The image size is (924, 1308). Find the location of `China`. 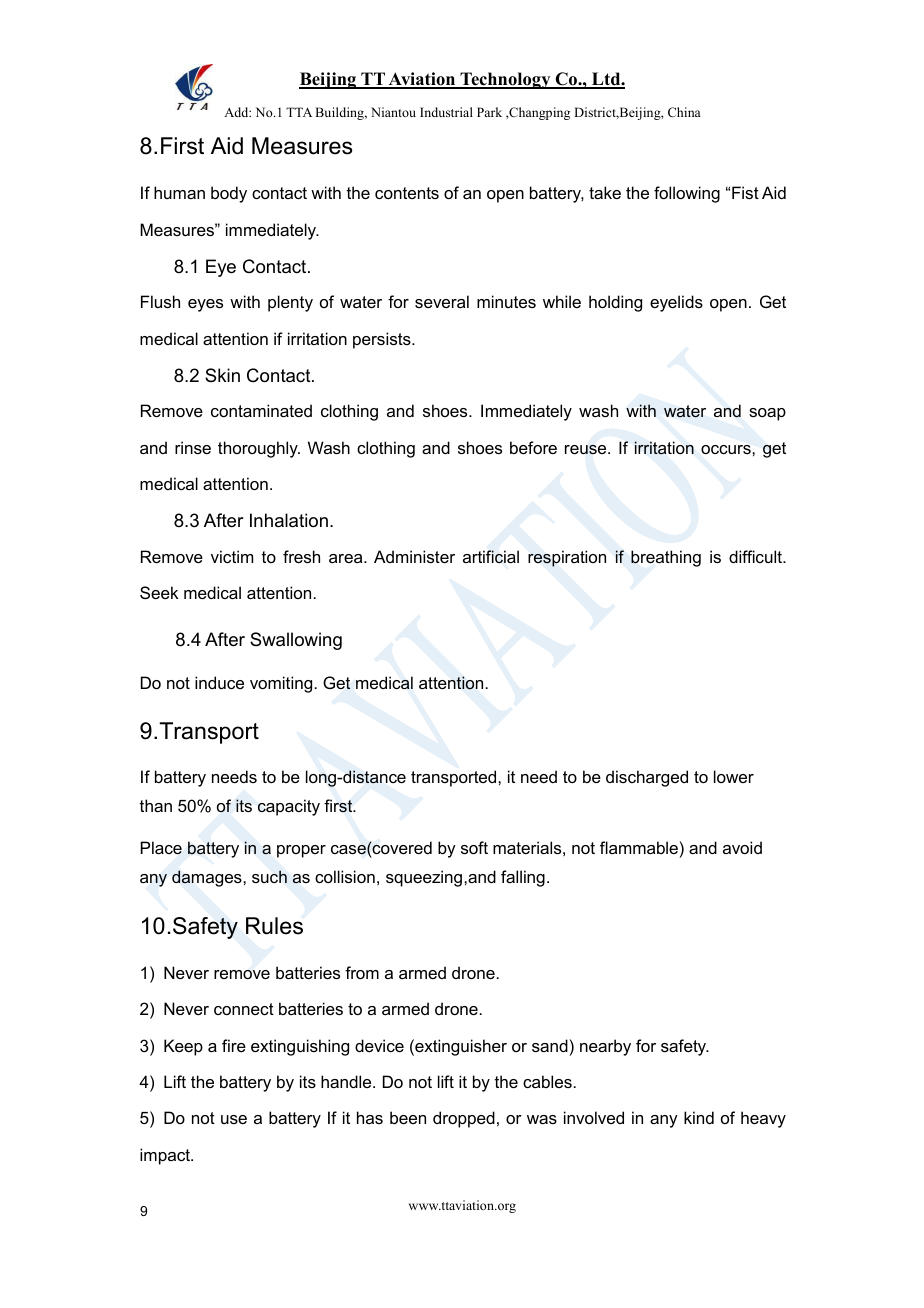

China is located at coordinates (684, 112).
